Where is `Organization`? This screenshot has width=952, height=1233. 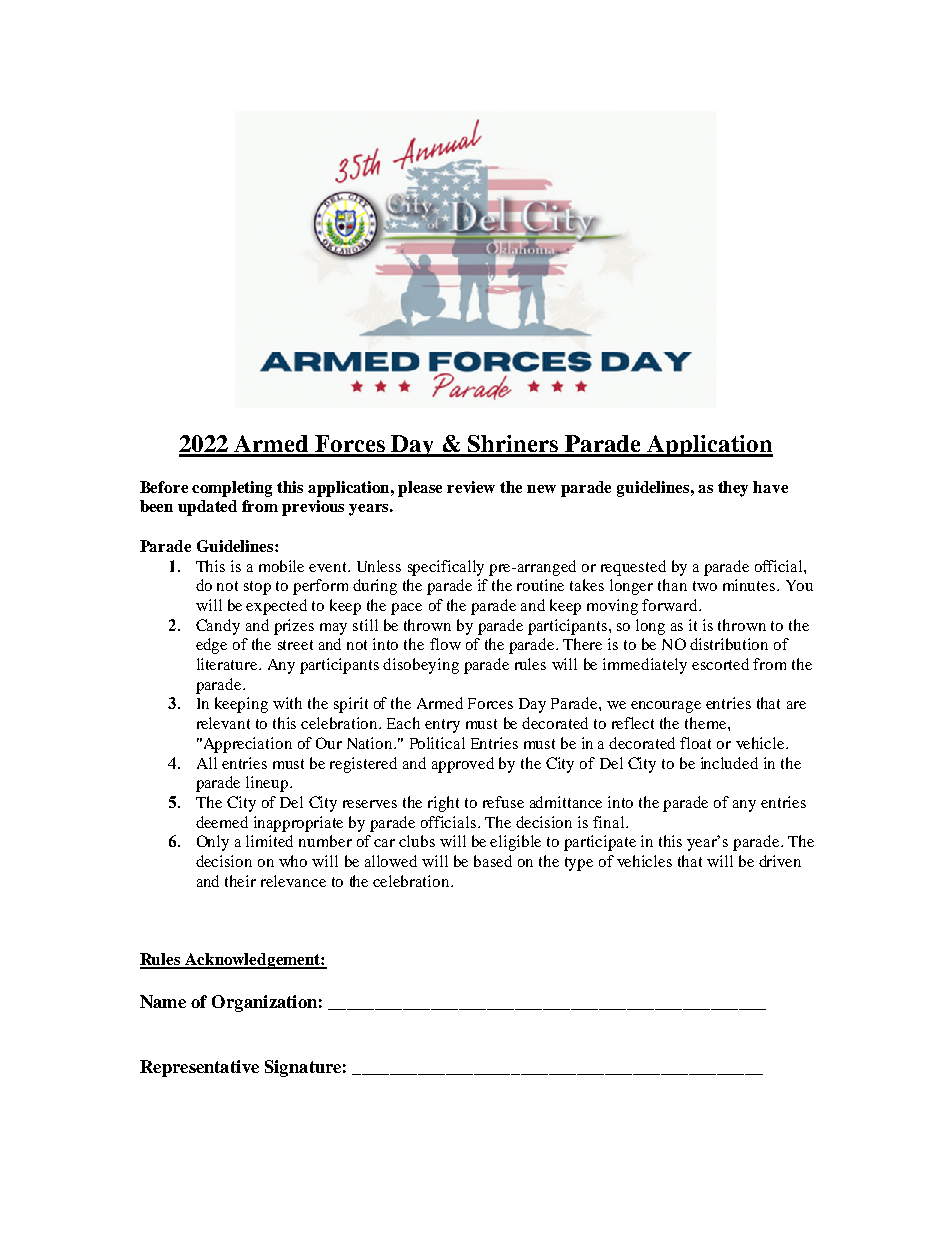
Organization is located at coordinates (264, 1003).
